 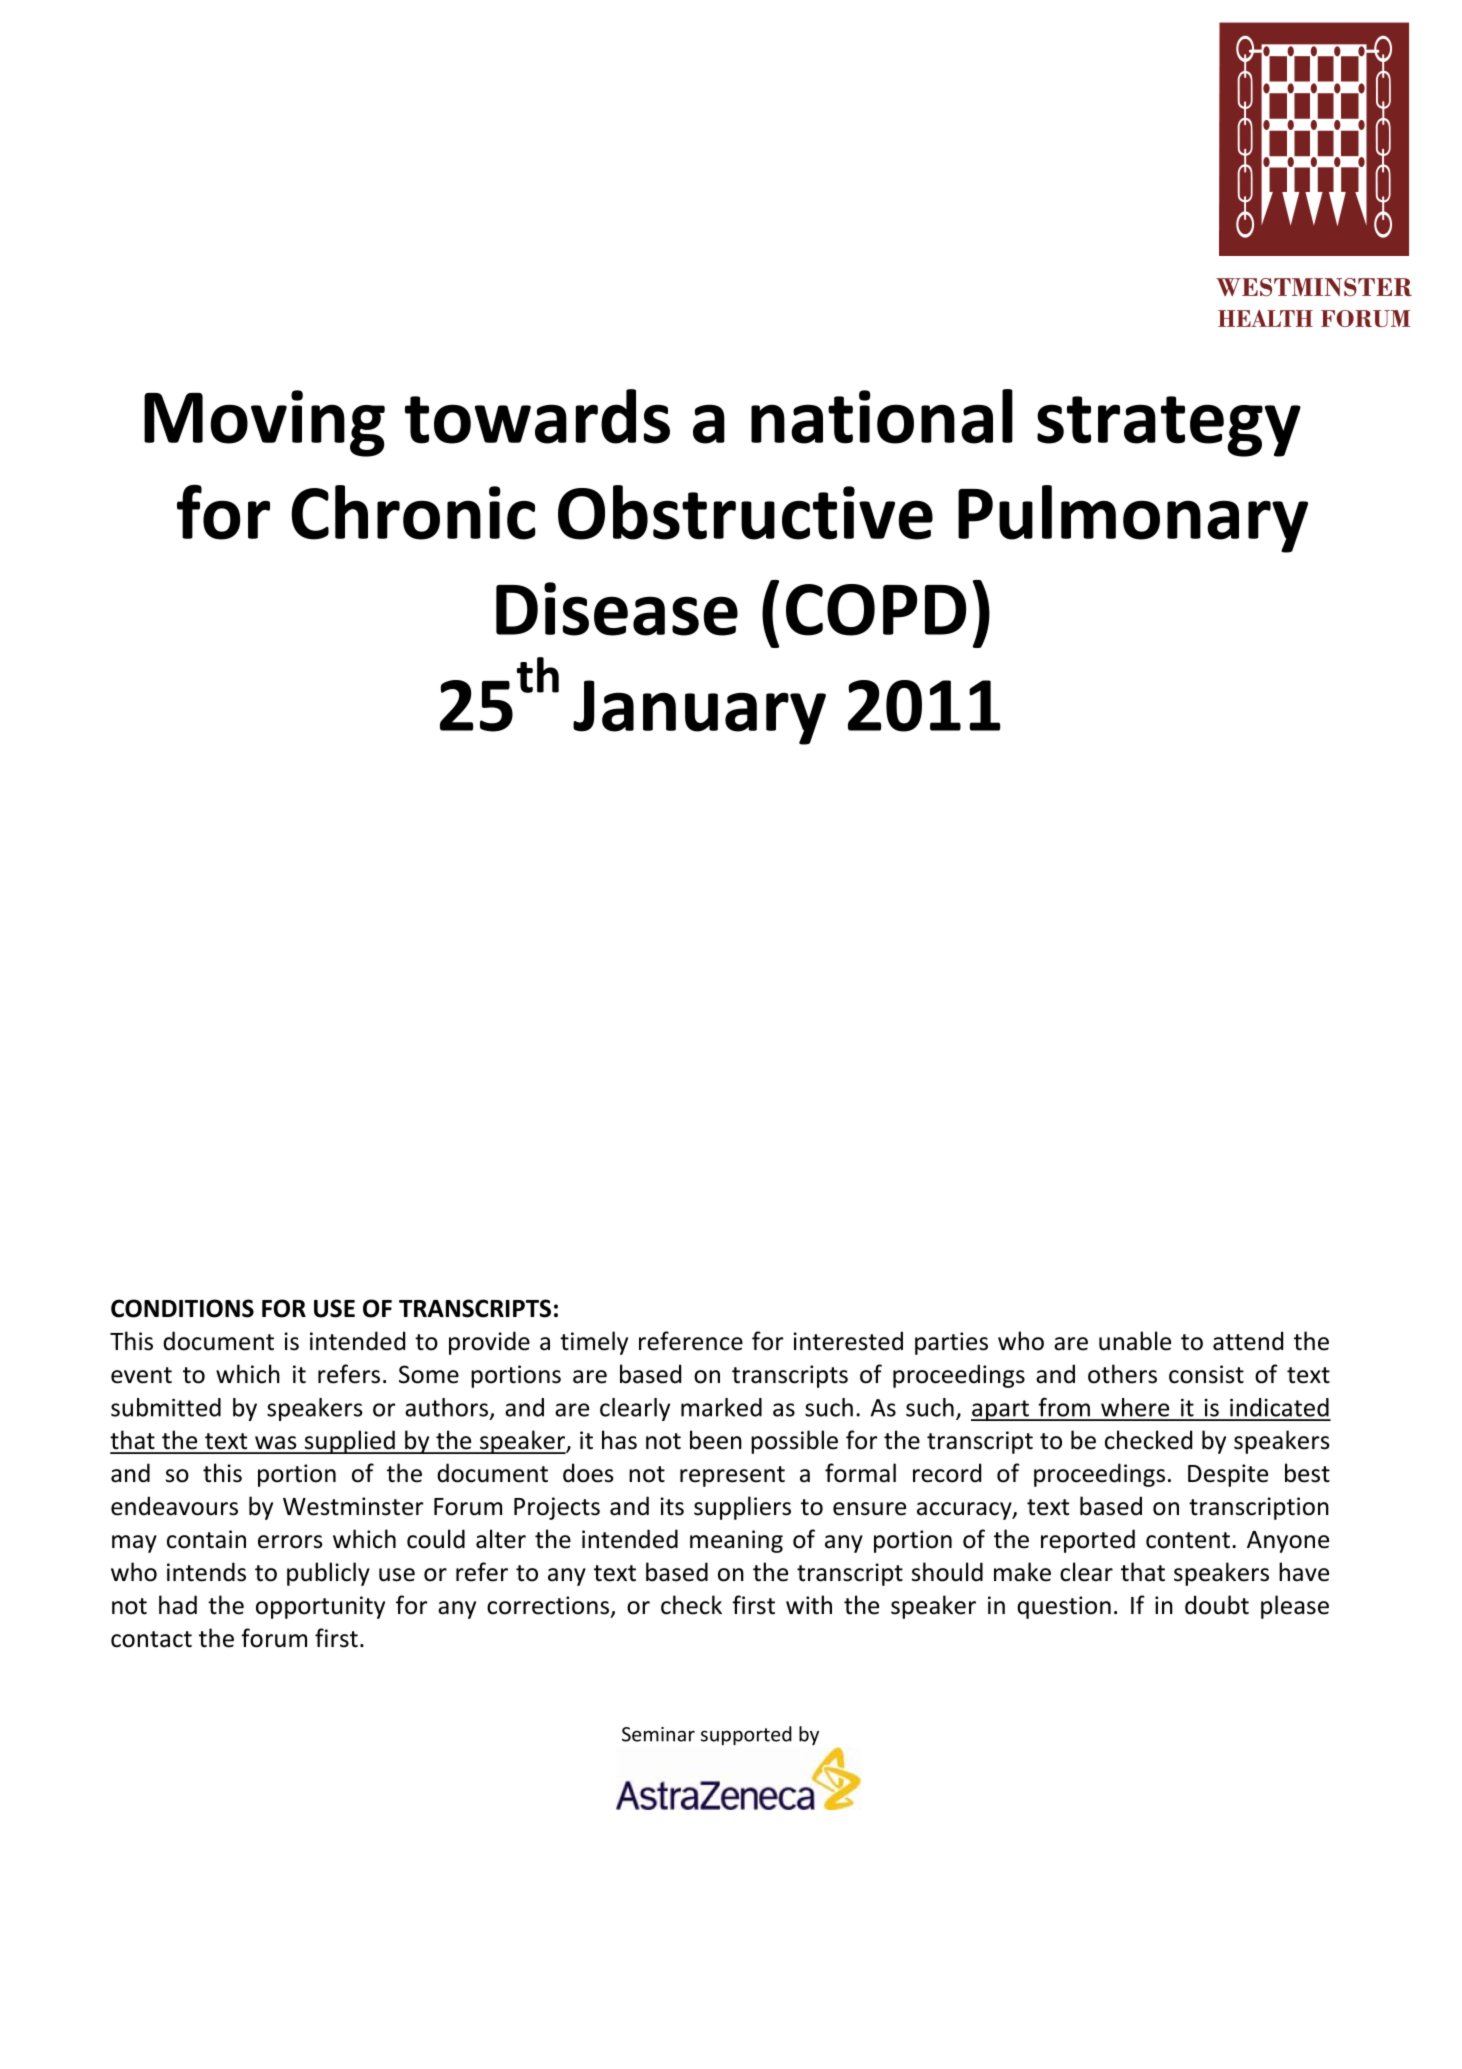 What do you see at coordinates (699, 712) in the page?
I see `January` at bounding box center [699, 712].
